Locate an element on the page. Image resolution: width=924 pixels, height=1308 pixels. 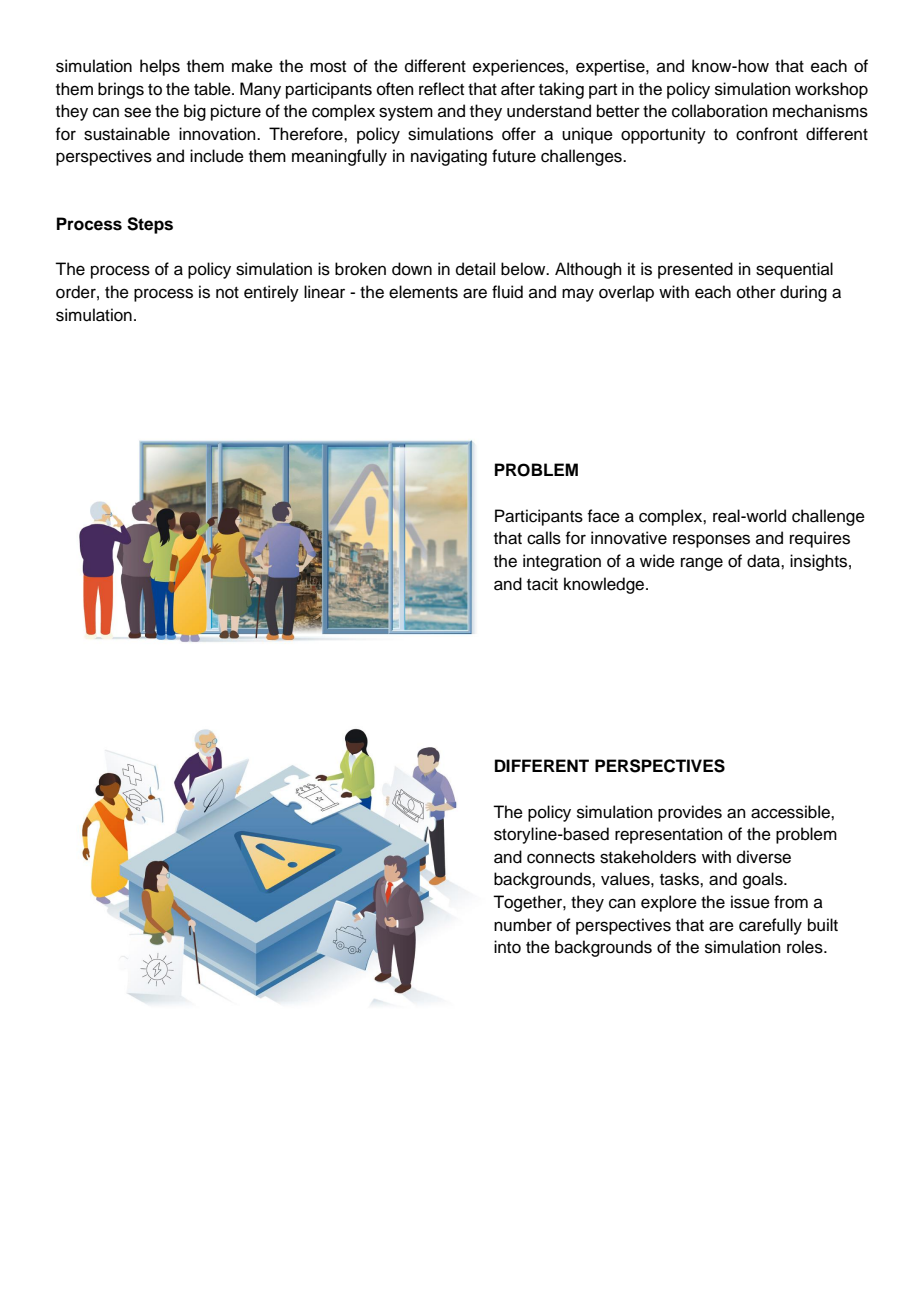
table is located at coordinates (213, 89).
